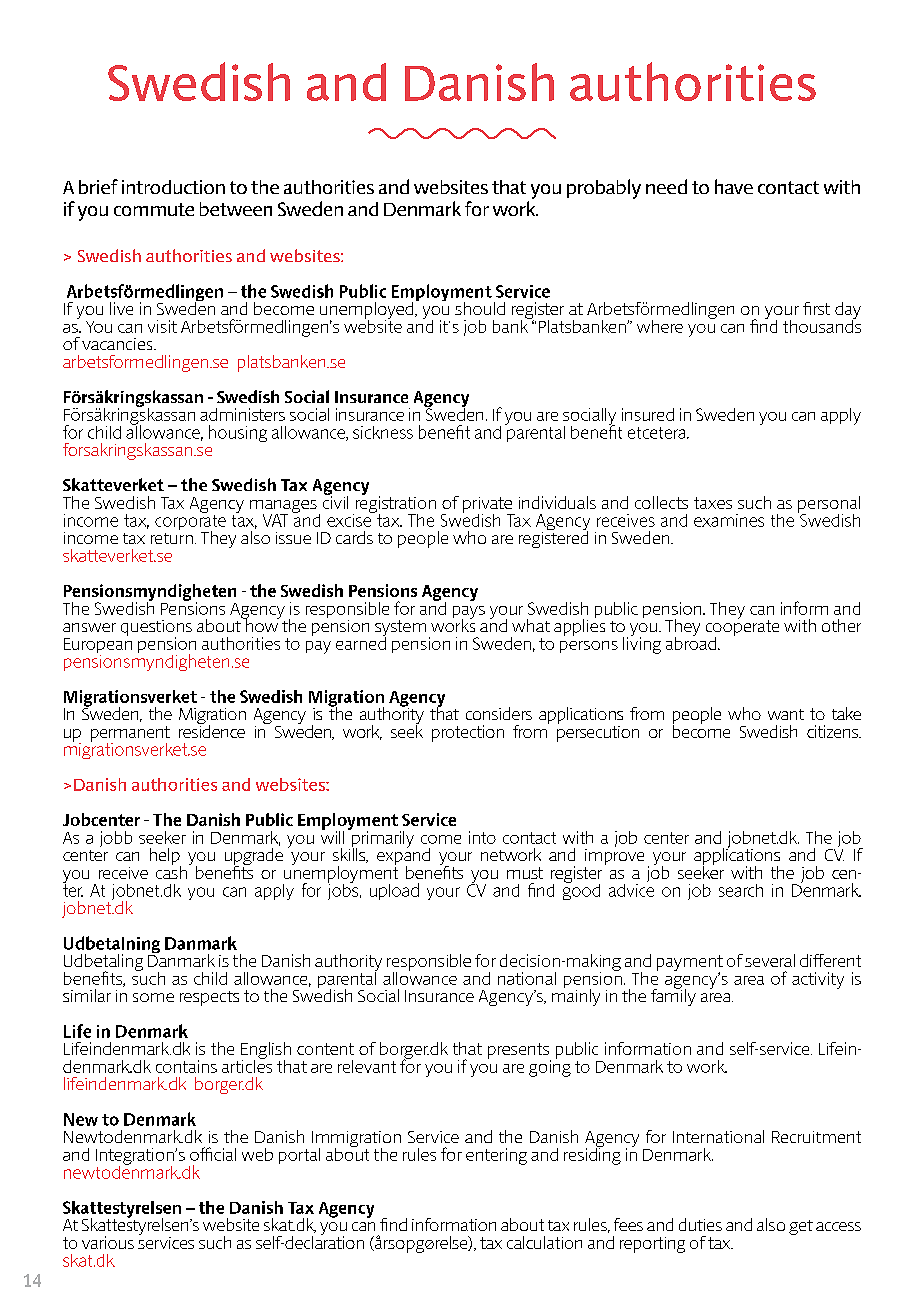 This image has width=924, height=1311. Describe the element at coordinates (108, 1242) in the image. I see `various` at that location.
